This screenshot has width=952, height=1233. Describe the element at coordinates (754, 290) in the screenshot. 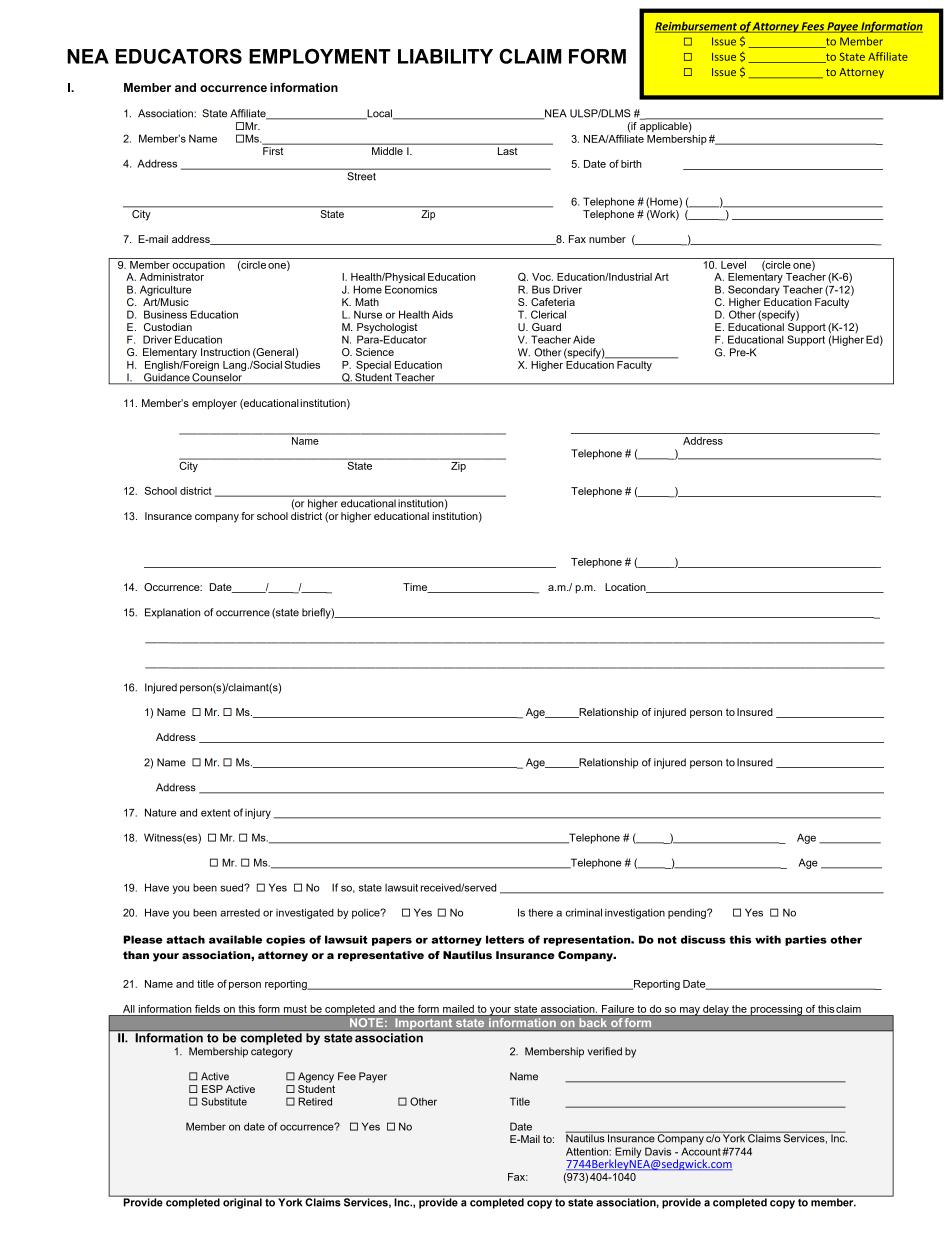

I see `Secondary` at that location.
